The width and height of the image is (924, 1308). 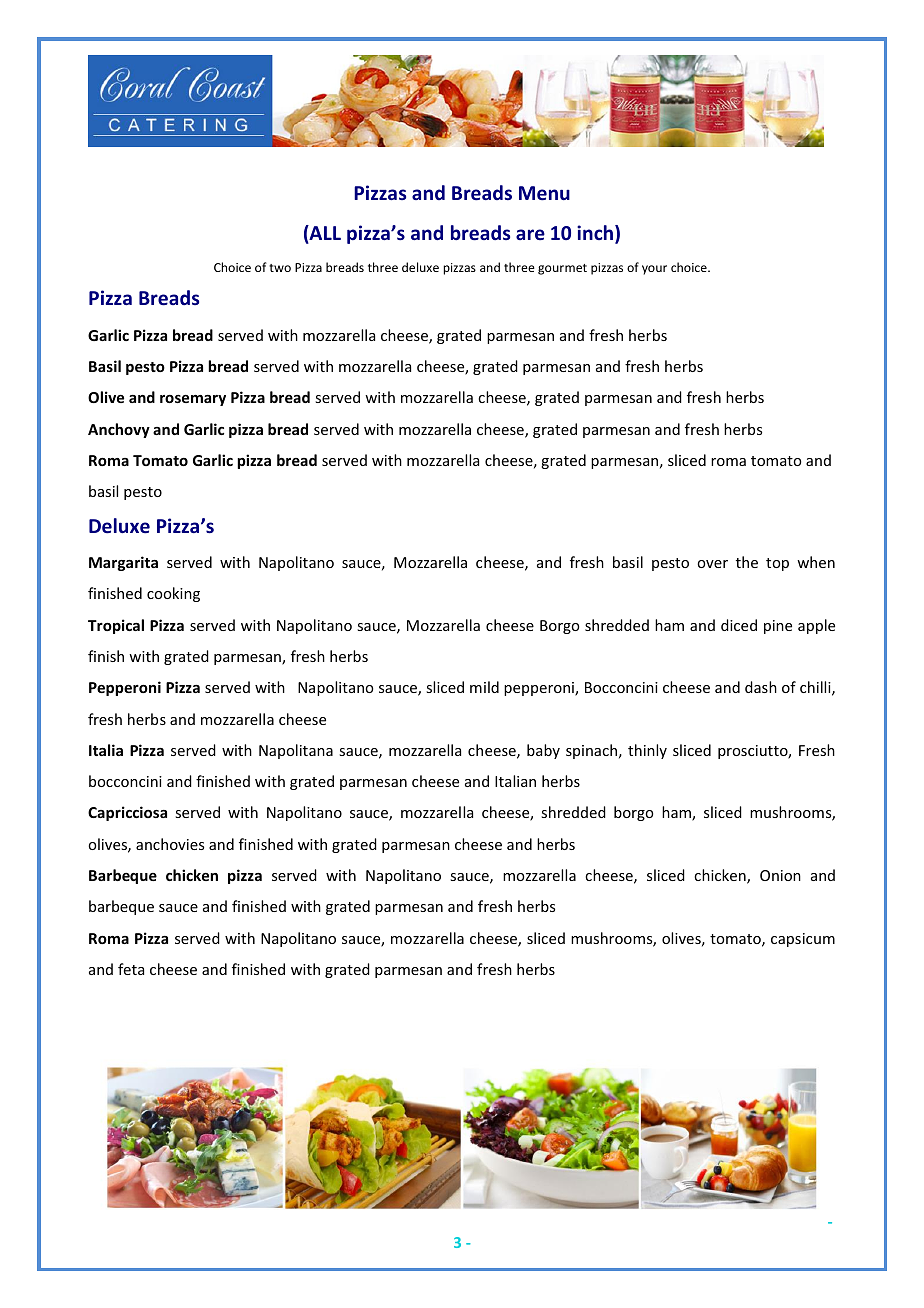 I want to click on your, so click(x=654, y=270).
